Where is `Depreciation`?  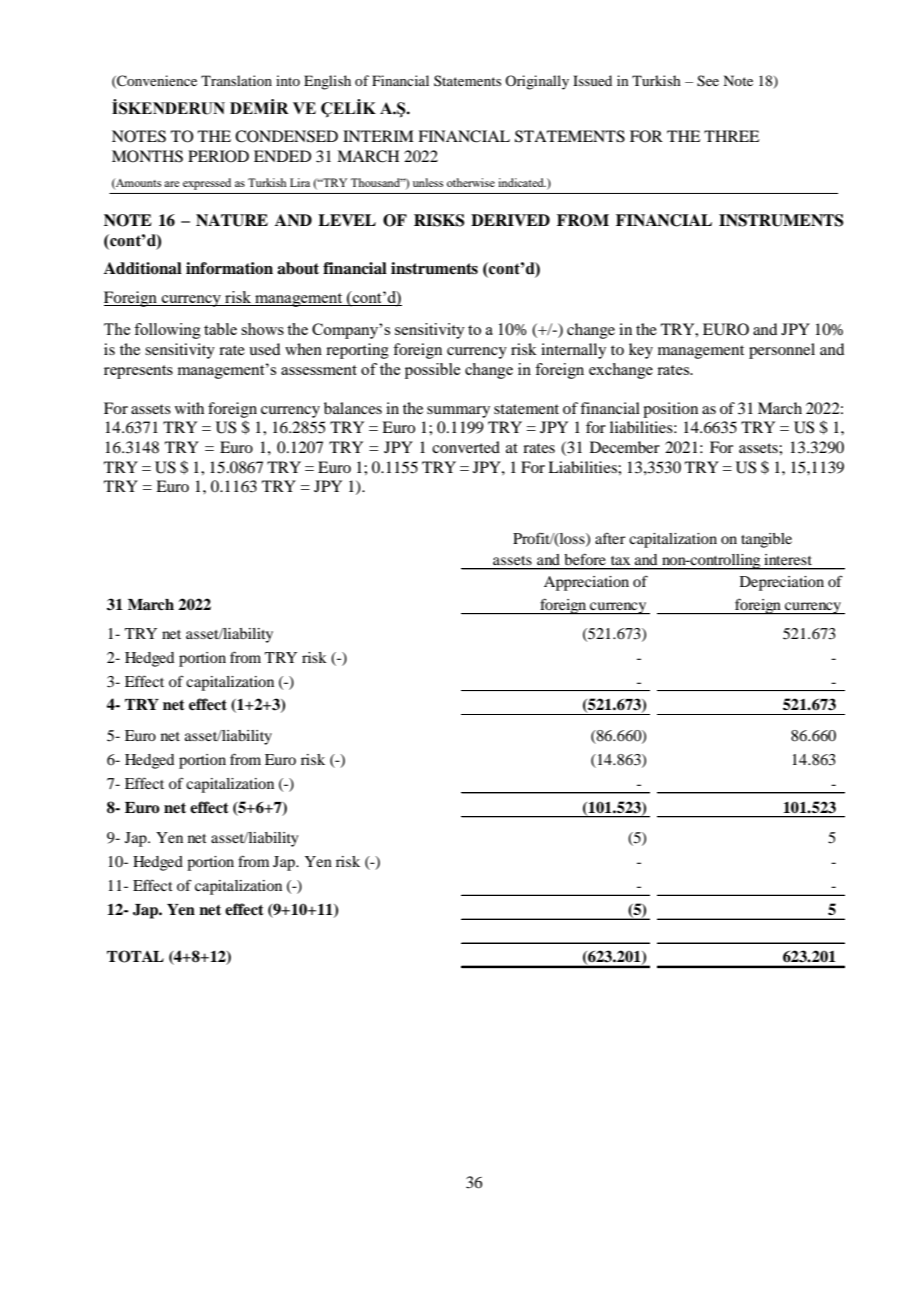 Depreciation is located at coordinates (782, 583).
